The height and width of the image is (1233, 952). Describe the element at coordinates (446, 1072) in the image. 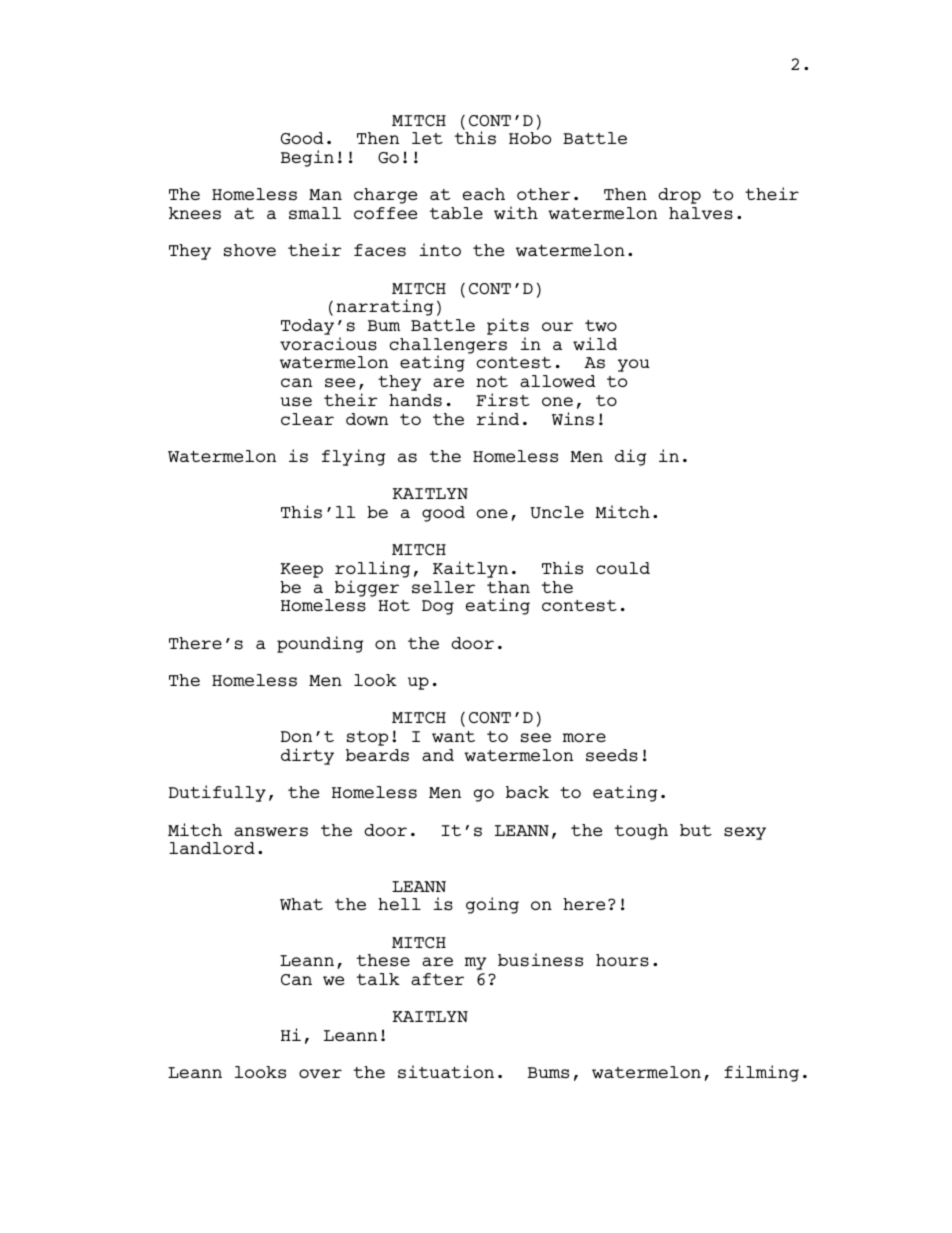

I see `situation` at that location.
